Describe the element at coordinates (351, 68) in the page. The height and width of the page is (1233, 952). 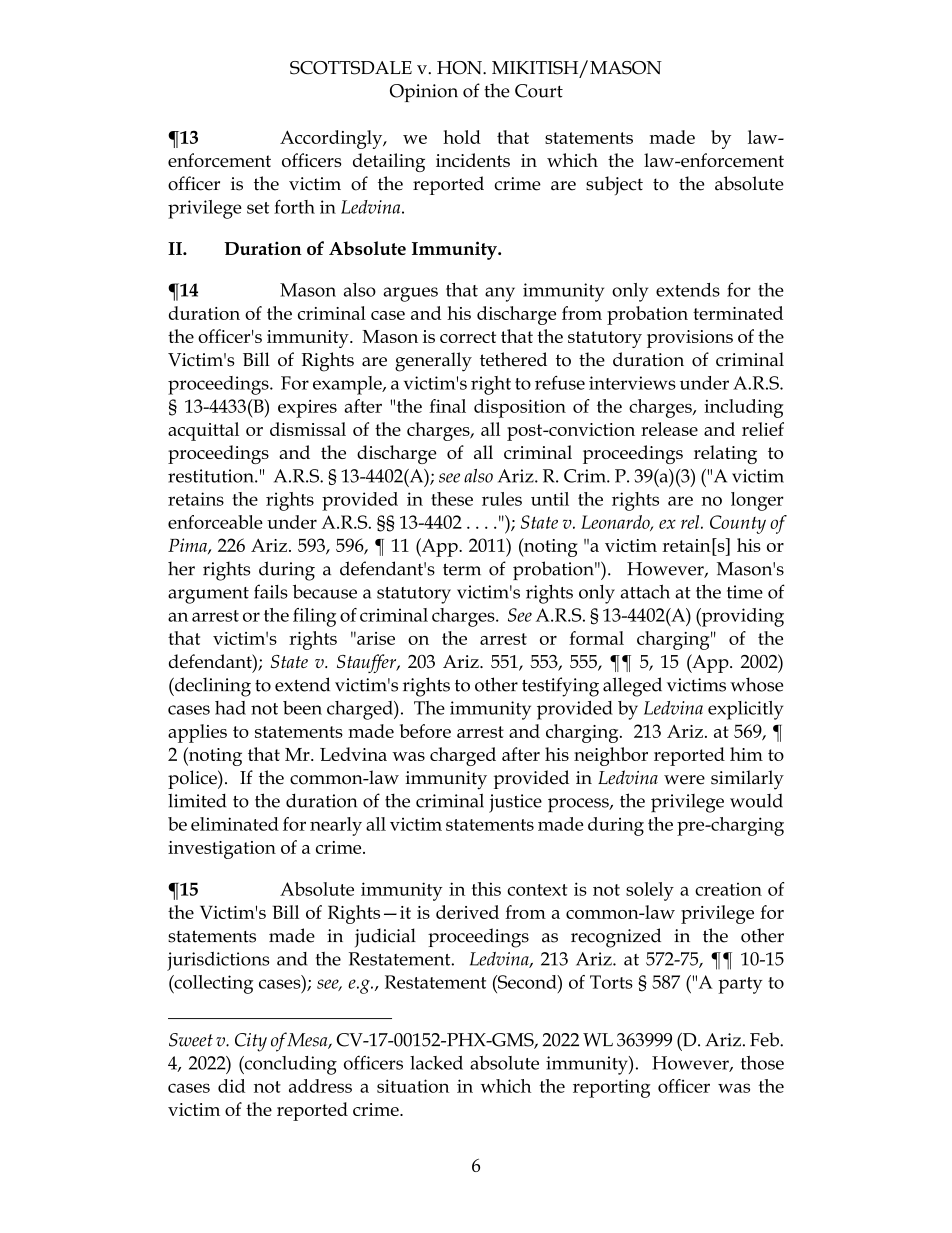
I see `SCOTTSDALE` at that location.
